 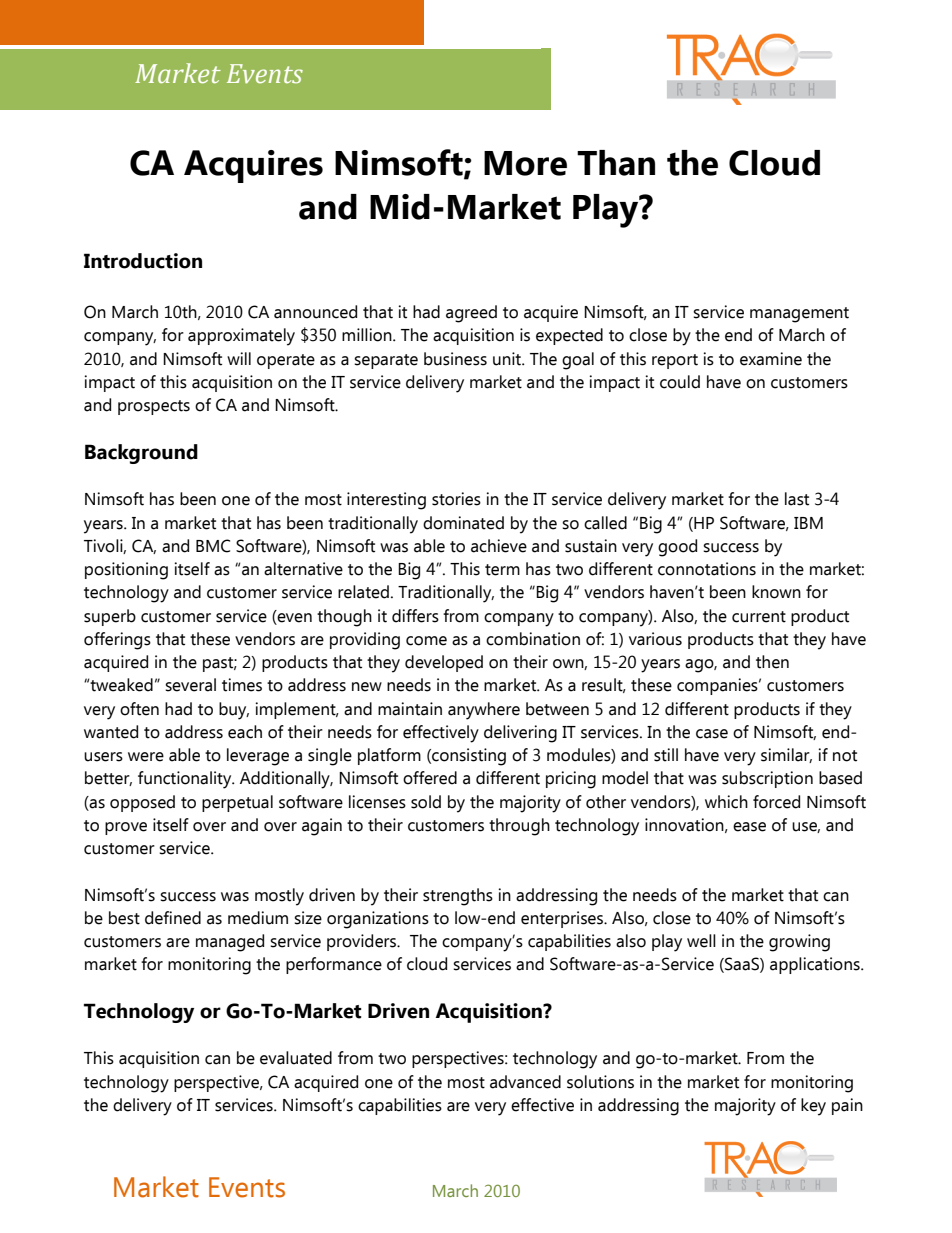 I want to click on Introduction, so click(x=143, y=261).
